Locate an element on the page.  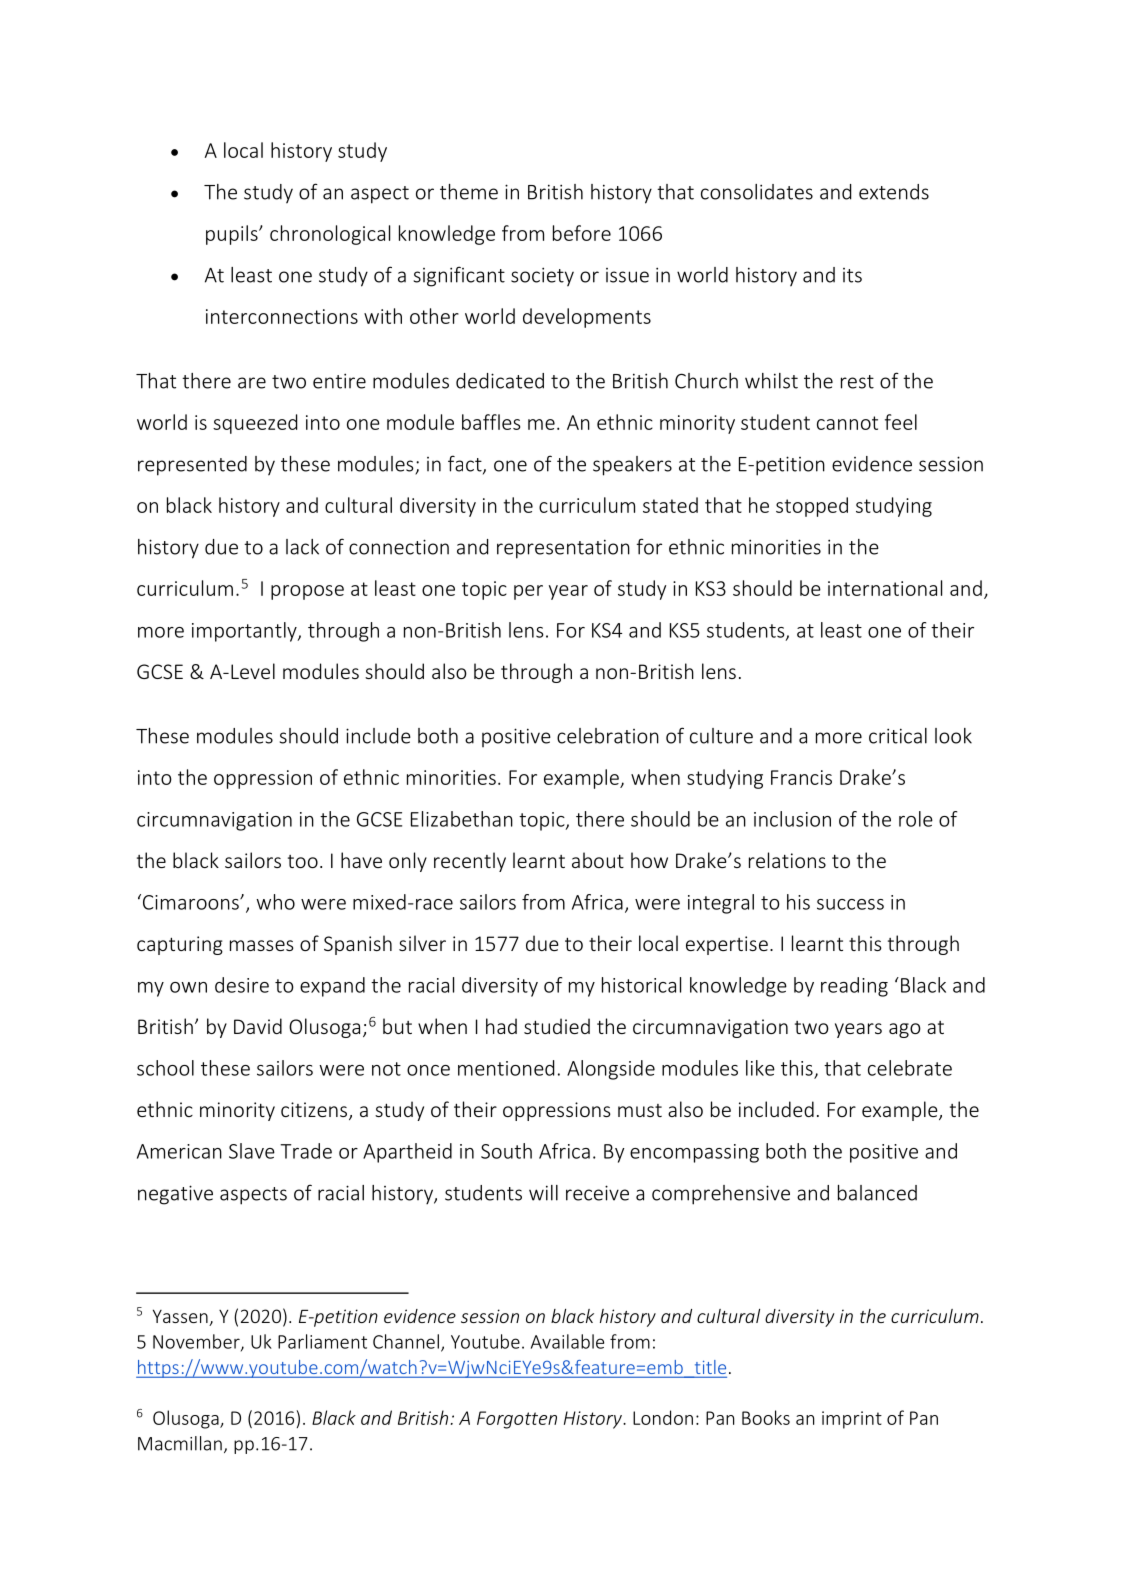
reading is located at coordinates (854, 987).
